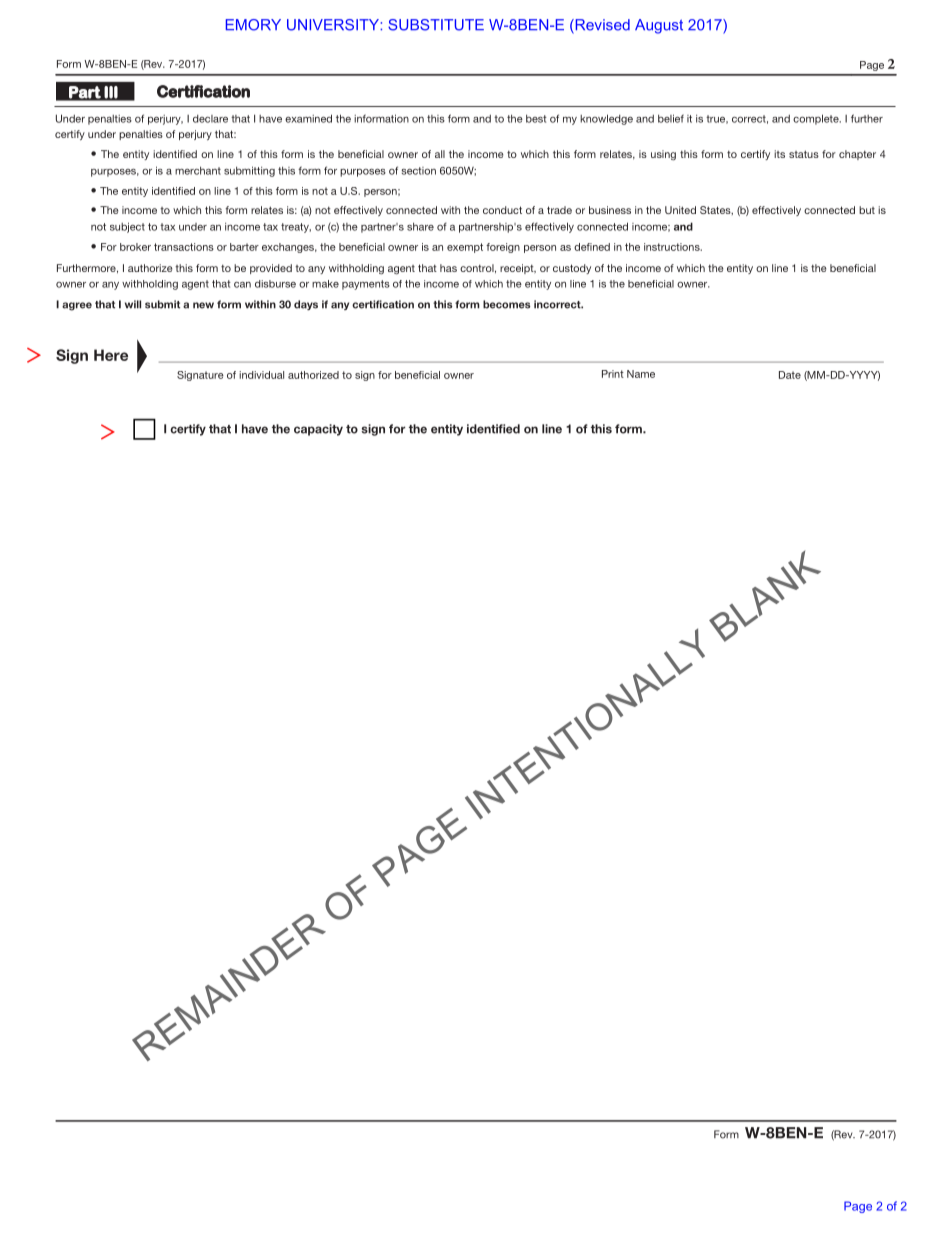 The width and height of the document is (952, 1233). What do you see at coordinates (613, 374) in the document?
I see `Print` at bounding box center [613, 374].
